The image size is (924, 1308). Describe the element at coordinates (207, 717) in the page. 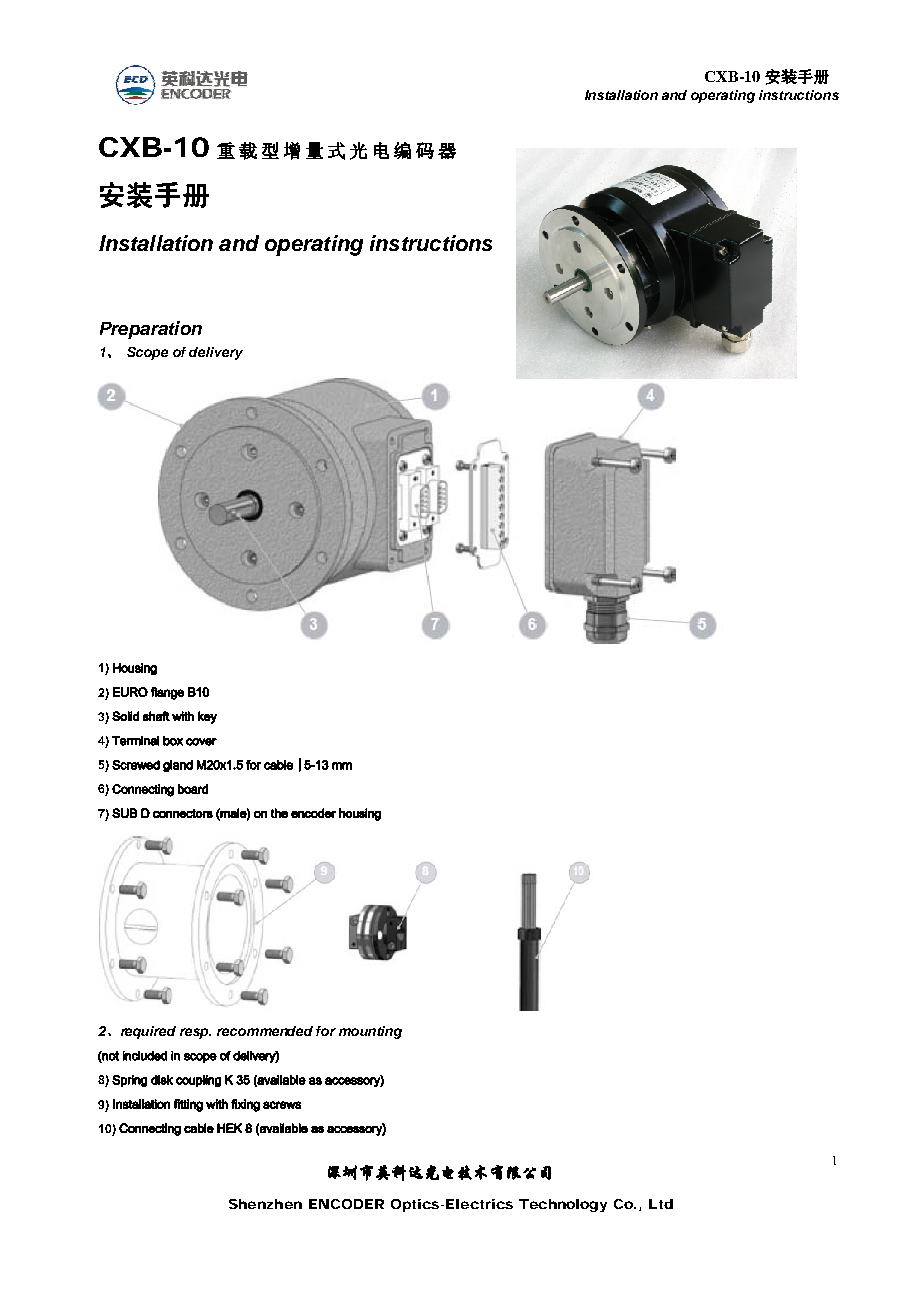

I see `key` at that location.
